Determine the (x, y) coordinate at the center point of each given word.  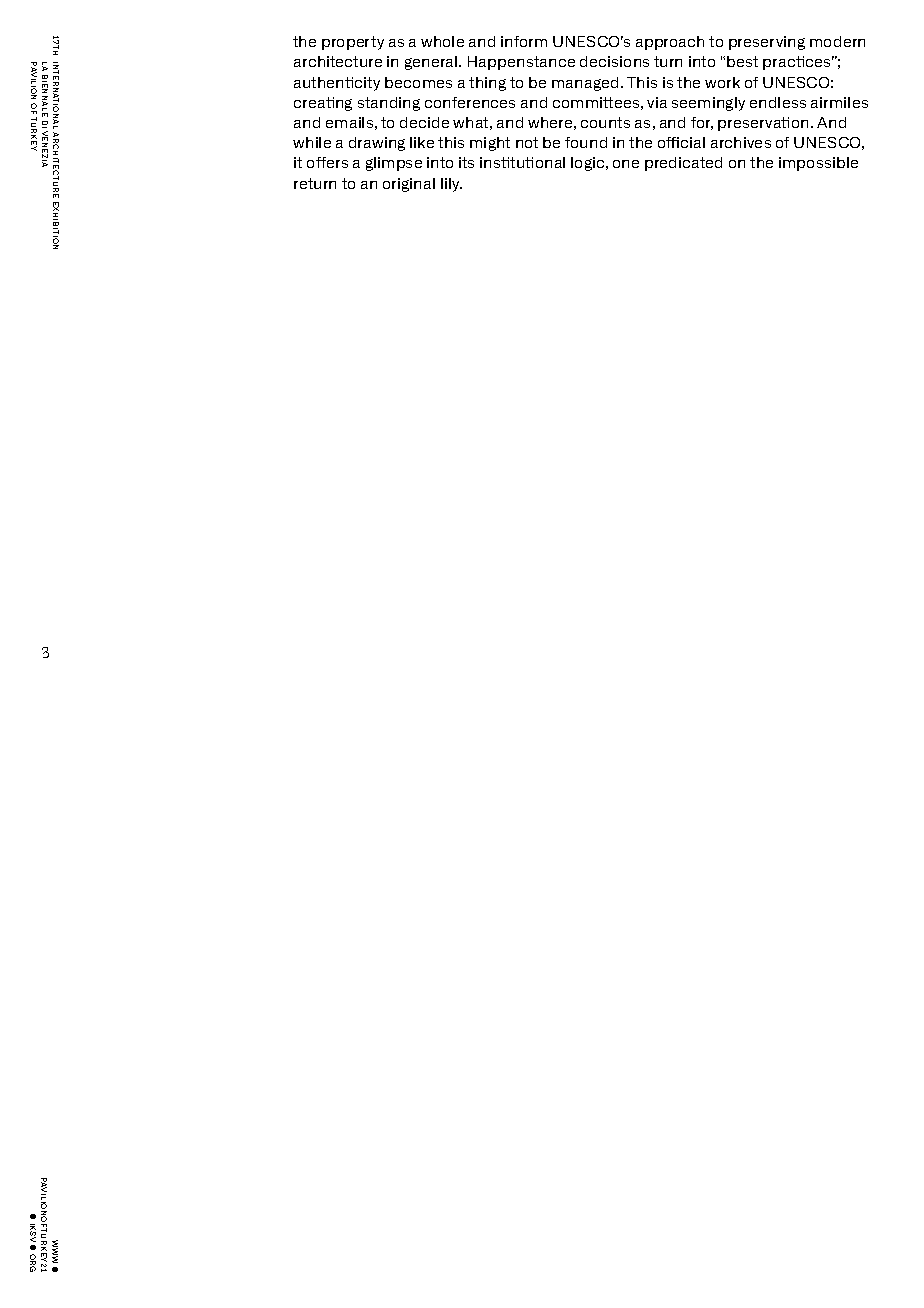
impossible (818, 164)
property (353, 43)
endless (778, 102)
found (586, 142)
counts (605, 122)
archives (741, 142)
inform (524, 41)
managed (585, 84)
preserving (767, 43)
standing (389, 104)
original (409, 185)
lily (451, 185)
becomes (418, 82)
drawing (377, 144)
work (722, 82)
